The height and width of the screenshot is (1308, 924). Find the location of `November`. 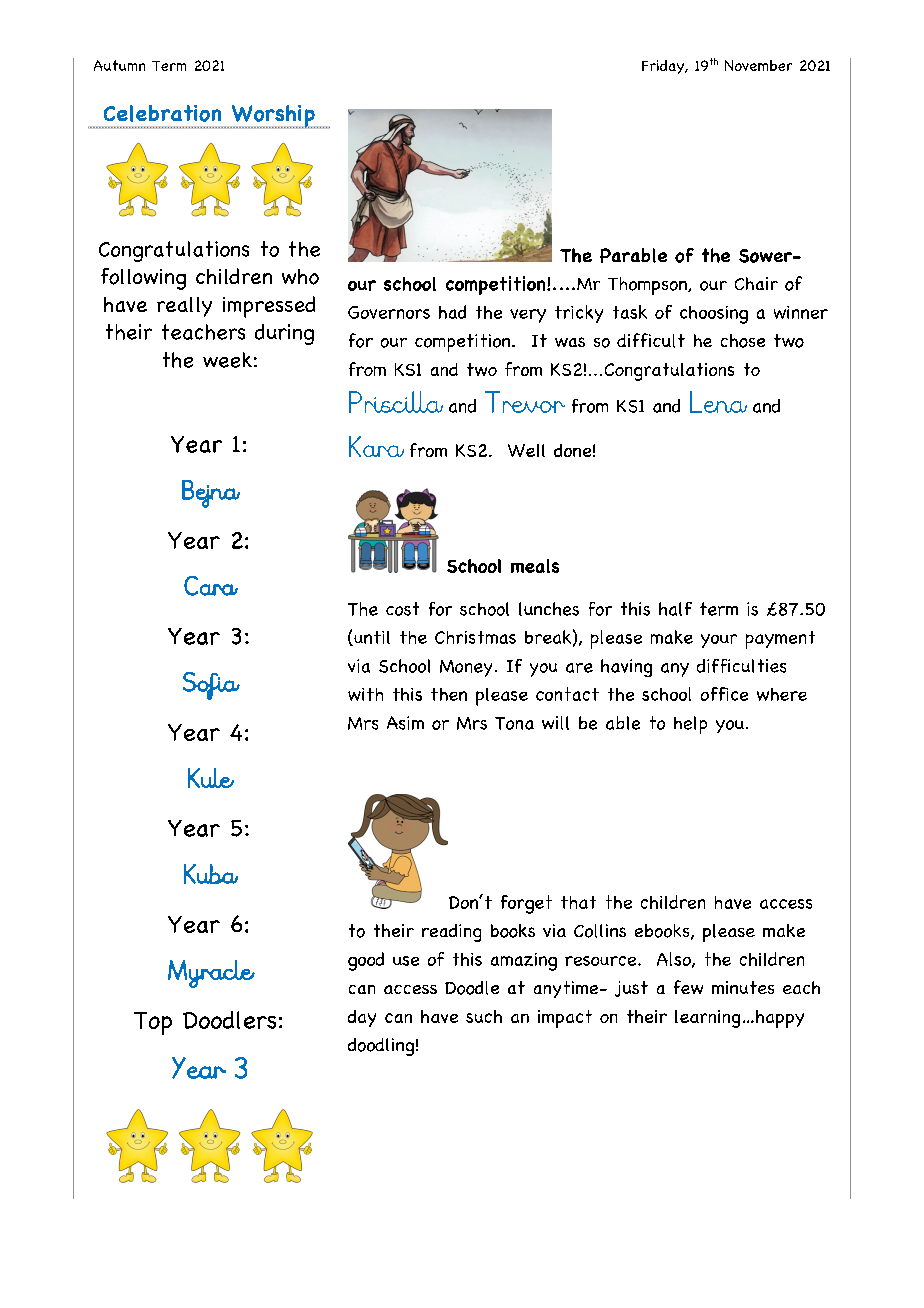

November is located at coordinates (758, 65).
